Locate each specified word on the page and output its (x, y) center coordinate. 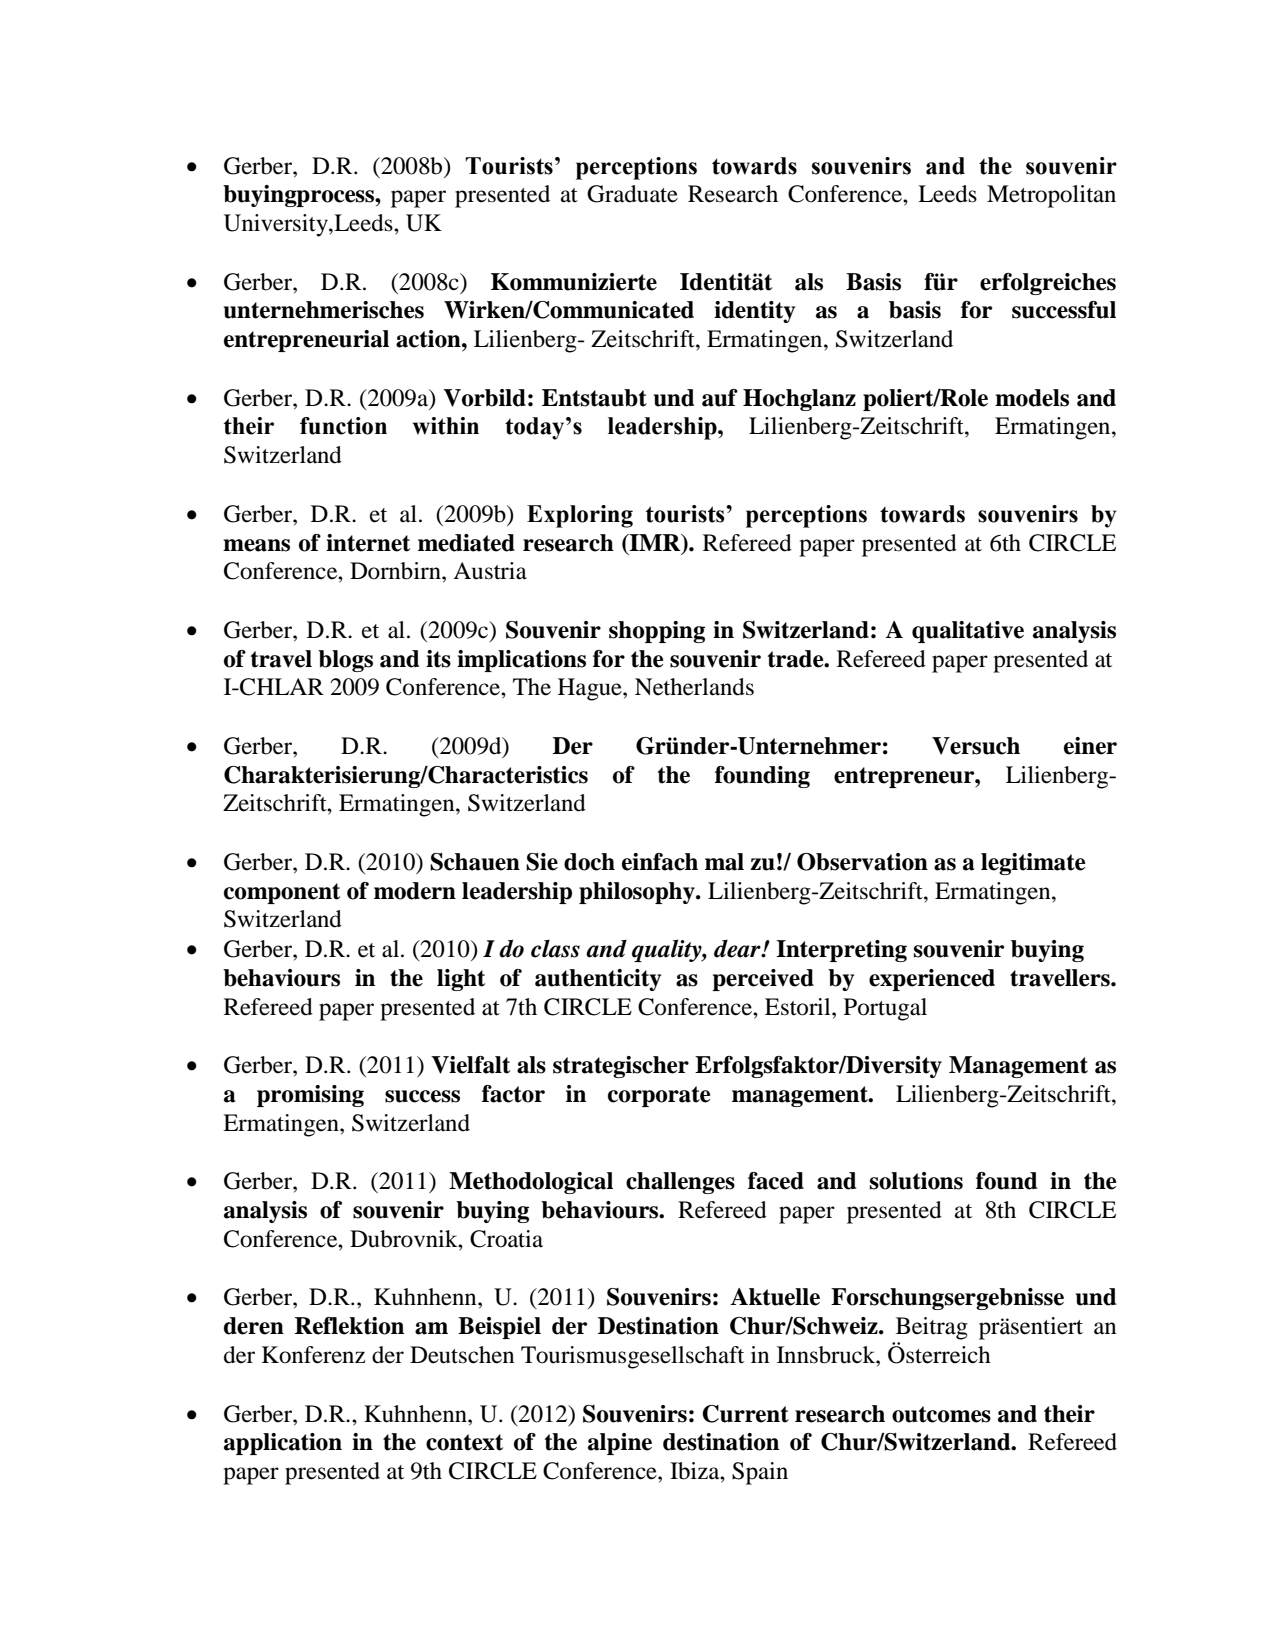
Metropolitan (1051, 196)
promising (310, 1096)
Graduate (632, 194)
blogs (345, 661)
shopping (657, 632)
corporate (659, 1096)
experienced (932, 980)
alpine (620, 1444)
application (283, 1444)
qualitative (968, 632)
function (343, 426)
